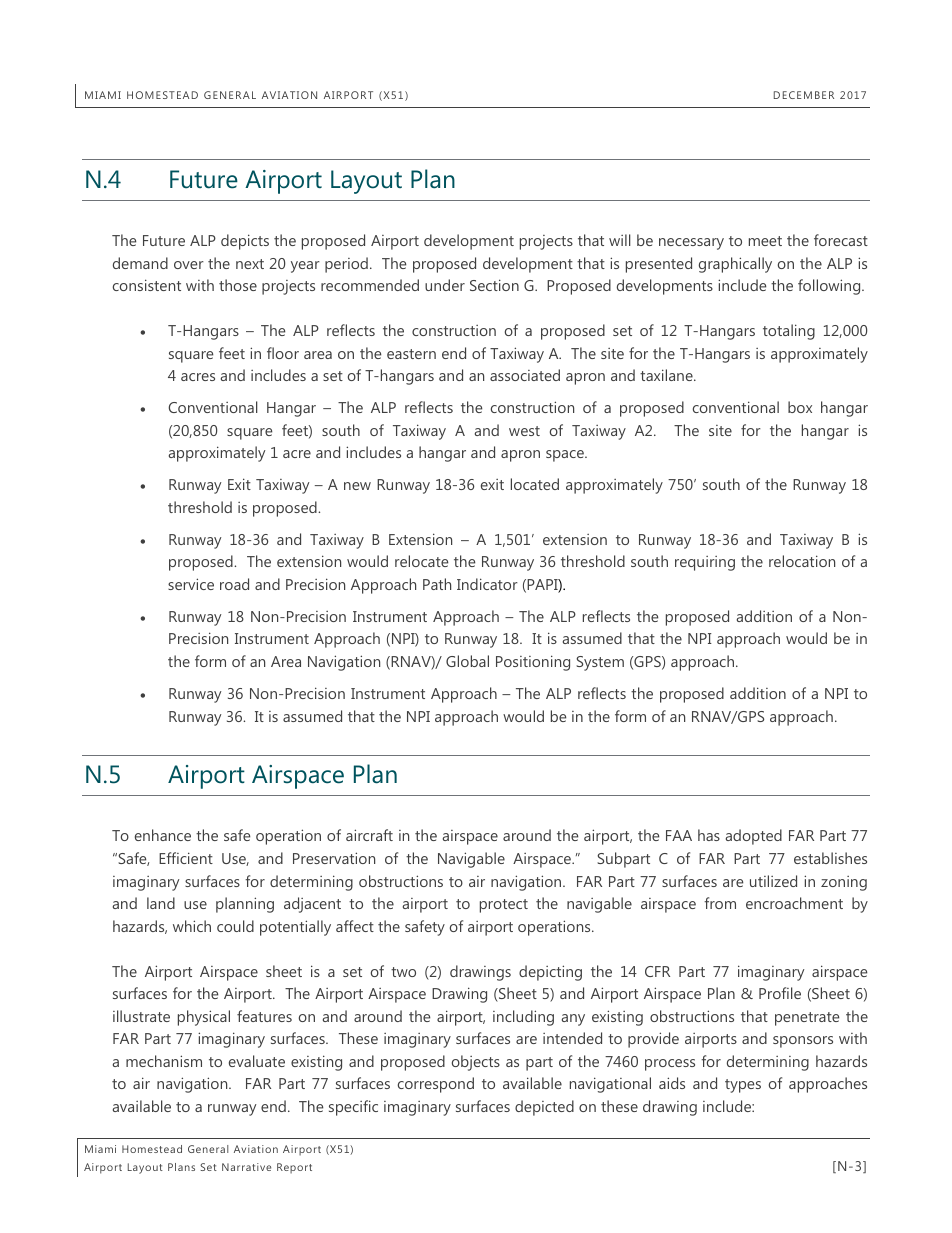 This screenshot has height=1233, width=952. I want to click on new, so click(357, 486).
